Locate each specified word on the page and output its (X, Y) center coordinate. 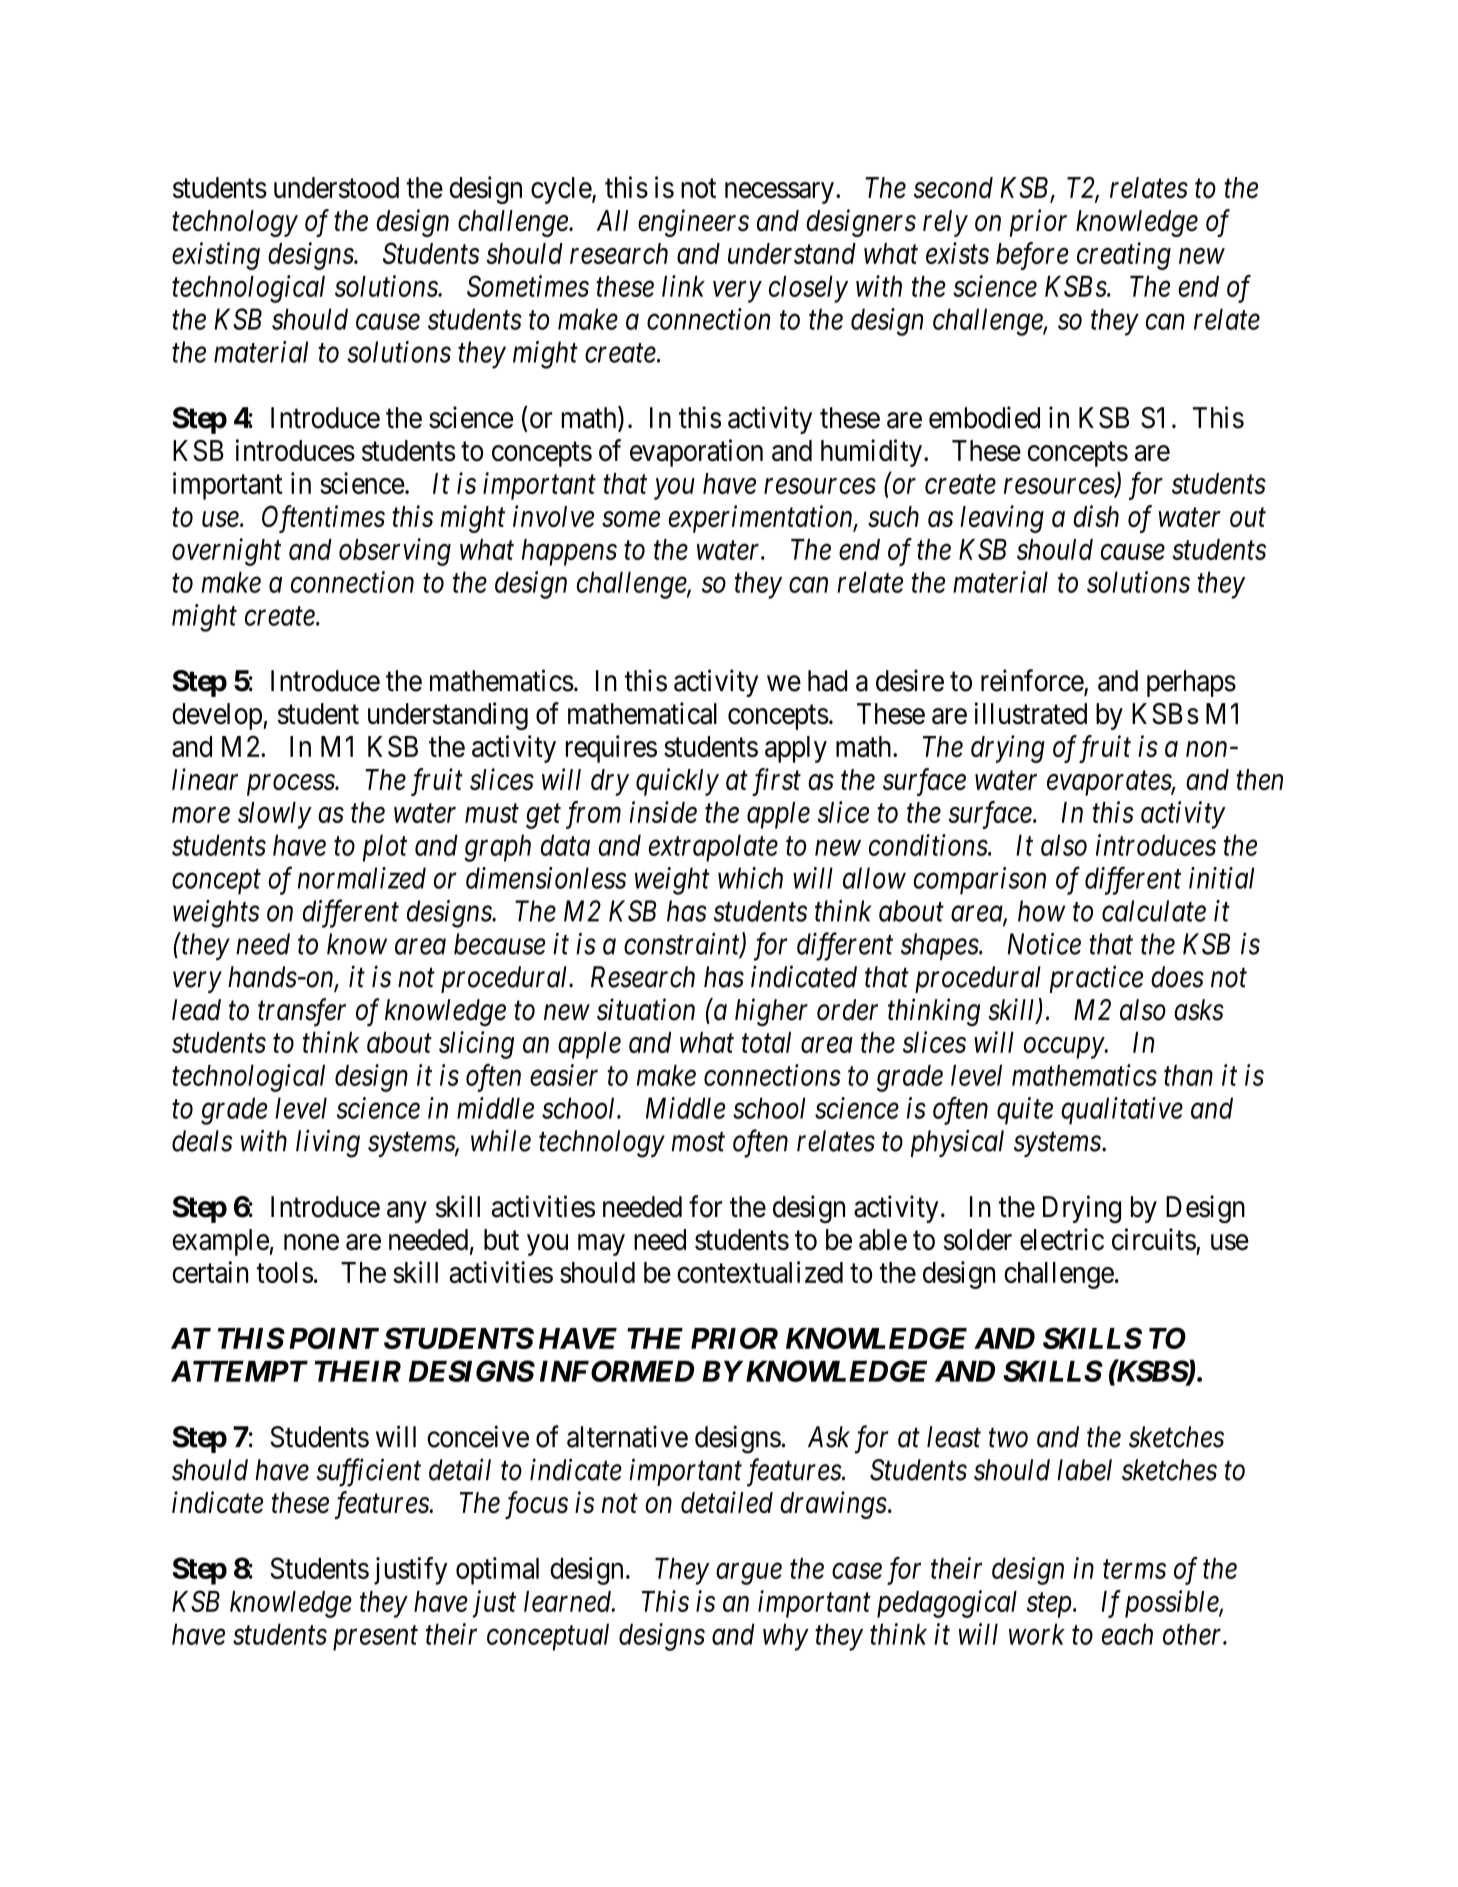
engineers (693, 223)
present (375, 1638)
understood (336, 188)
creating (1124, 256)
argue (749, 1574)
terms (1134, 1570)
